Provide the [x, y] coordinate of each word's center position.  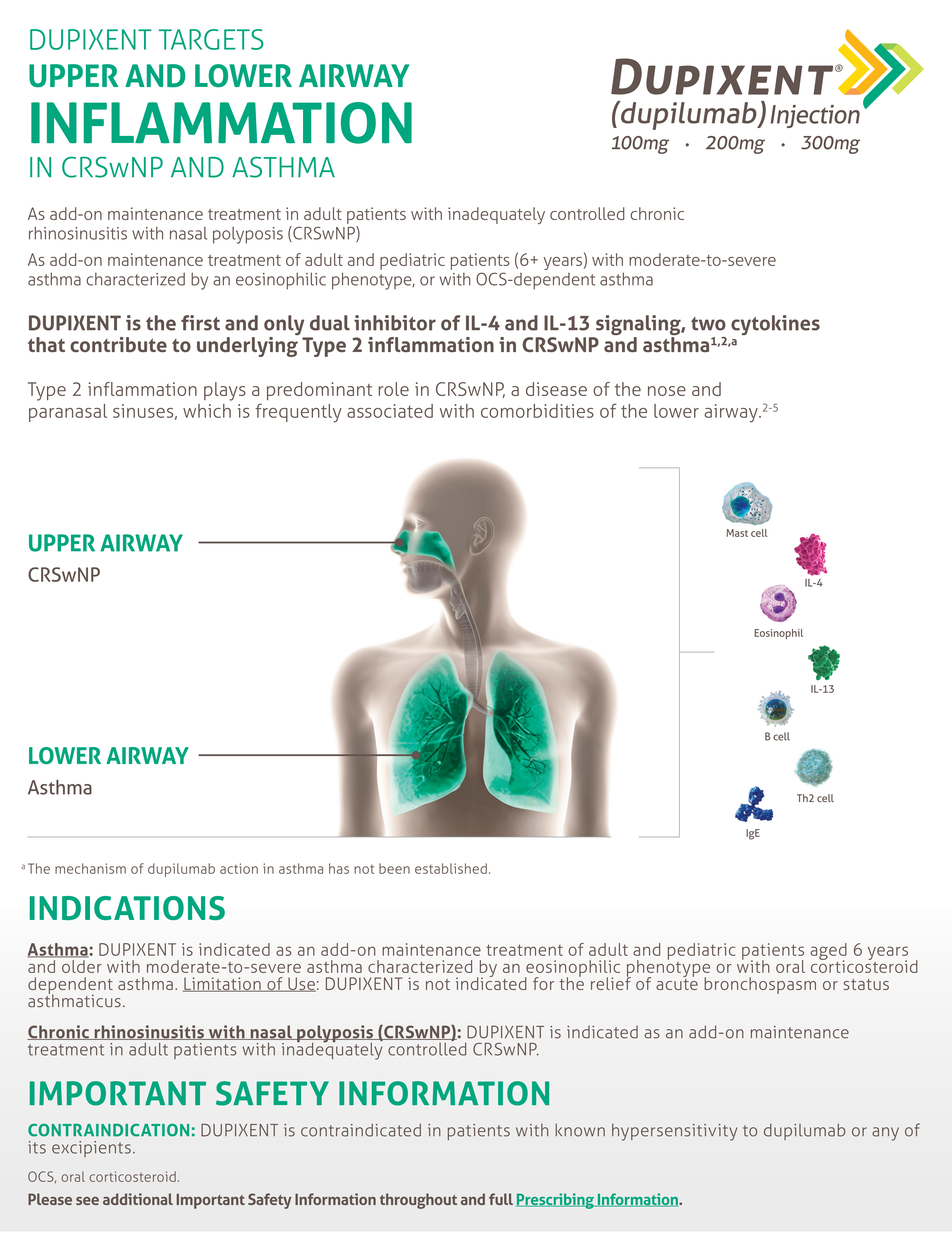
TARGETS [211, 39]
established [451, 868]
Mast [737, 533]
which [207, 411]
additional [138, 1199]
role [394, 389]
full [501, 1199]
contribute [118, 344]
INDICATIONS [127, 908]
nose [667, 391]
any [885, 1134]
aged [828, 952]
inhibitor [395, 323]
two [708, 324]
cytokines [775, 325]
